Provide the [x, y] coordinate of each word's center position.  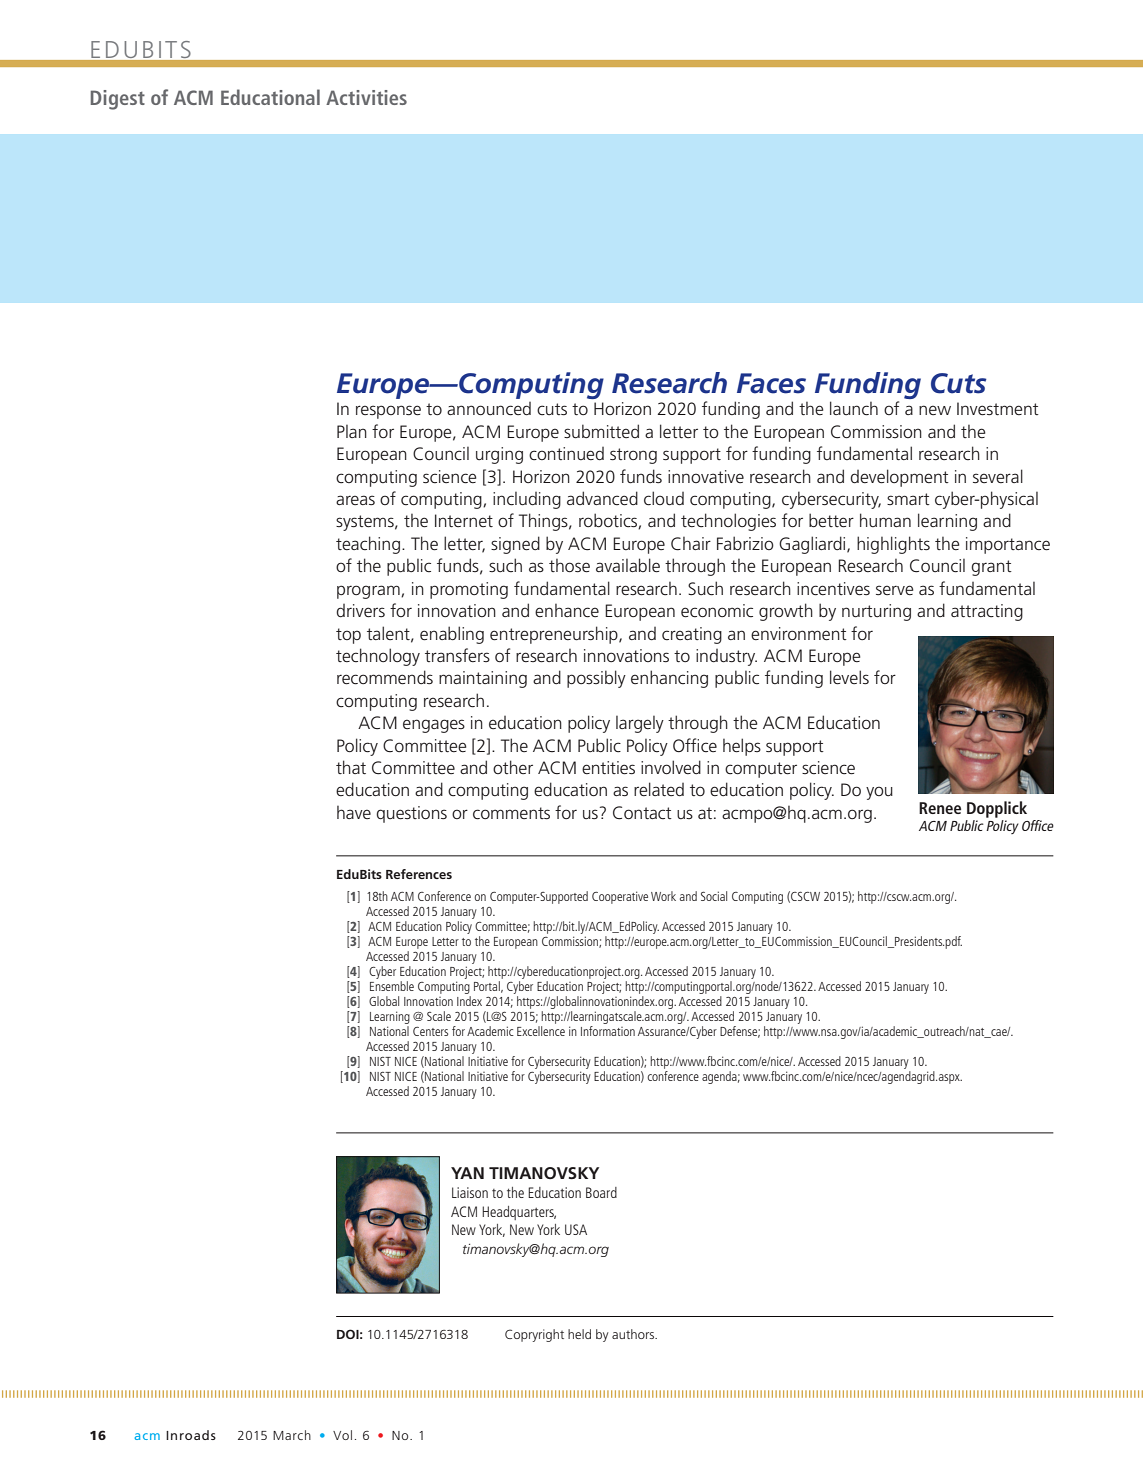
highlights [893, 545]
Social [714, 896]
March [292, 1435]
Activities [366, 97]
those [569, 566]
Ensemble [392, 986]
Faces [771, 383]
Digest [118, 100]
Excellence [541, 1029]
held [579, 1334]
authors [634, 1334]
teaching [368, 545]
